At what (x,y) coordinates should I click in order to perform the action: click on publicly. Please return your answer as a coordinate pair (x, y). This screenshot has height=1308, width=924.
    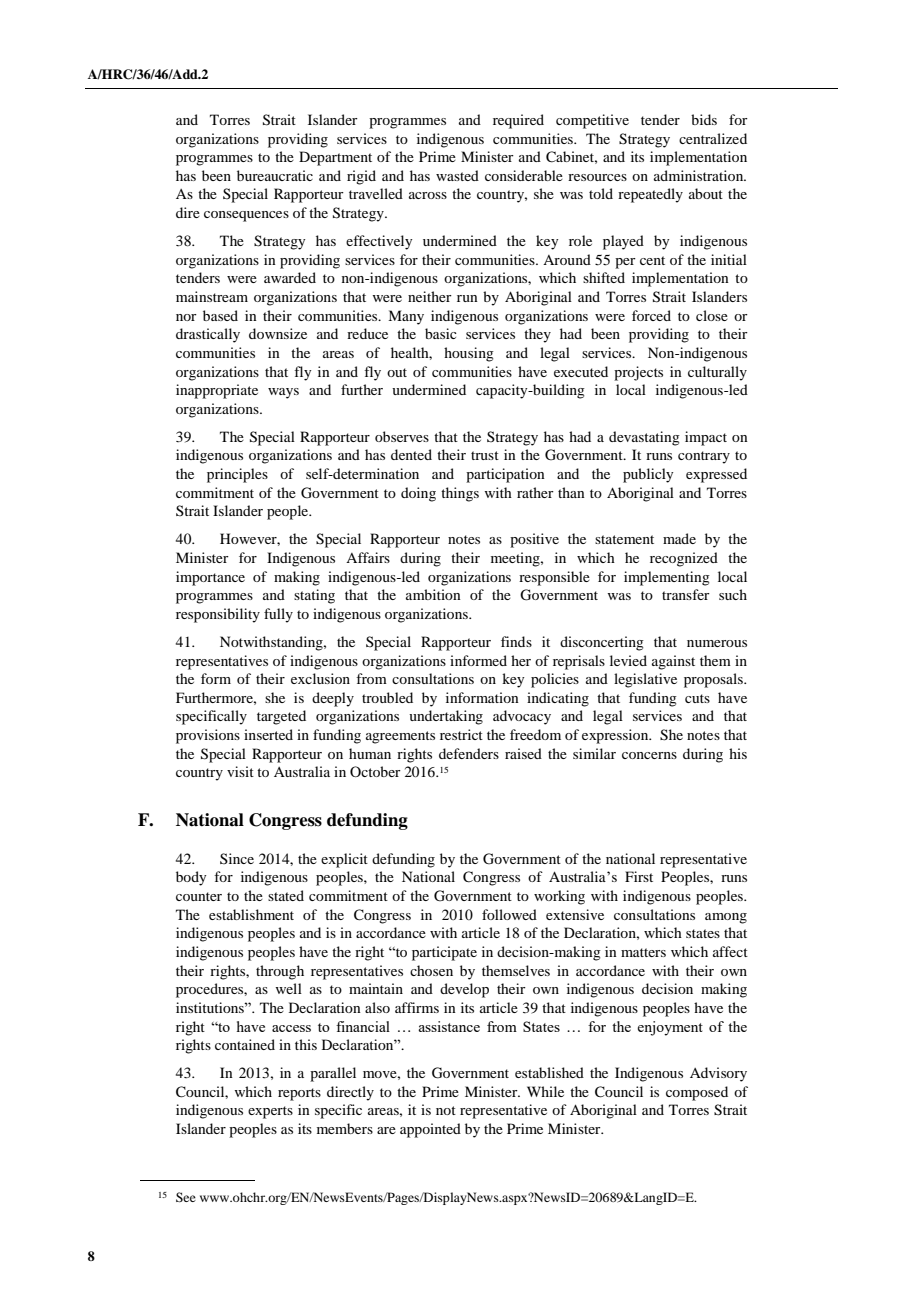
    Looking at the image, I should click on (648, 475).
